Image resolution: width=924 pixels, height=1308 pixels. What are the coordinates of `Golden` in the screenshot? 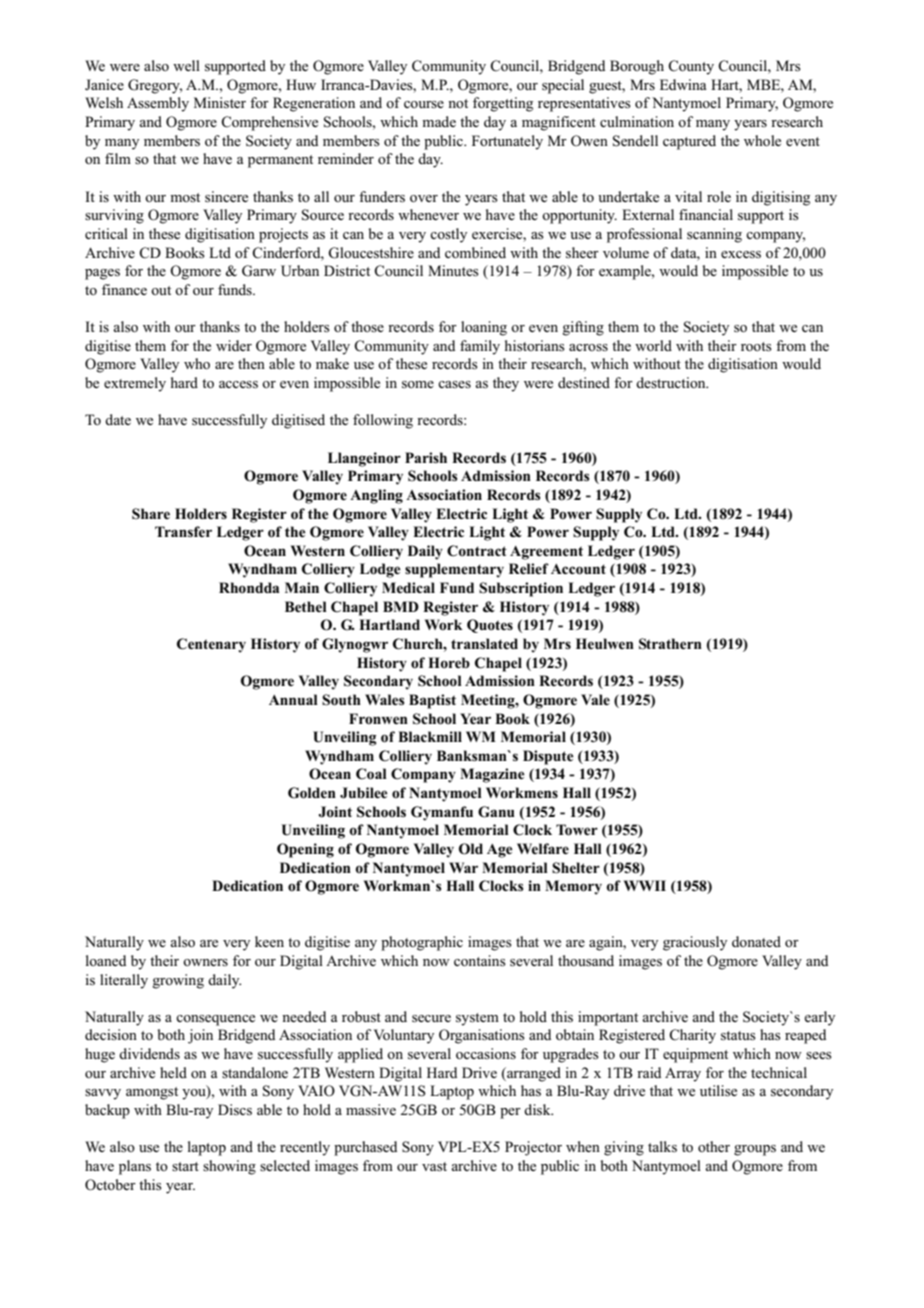 It's located at (312, 793).
